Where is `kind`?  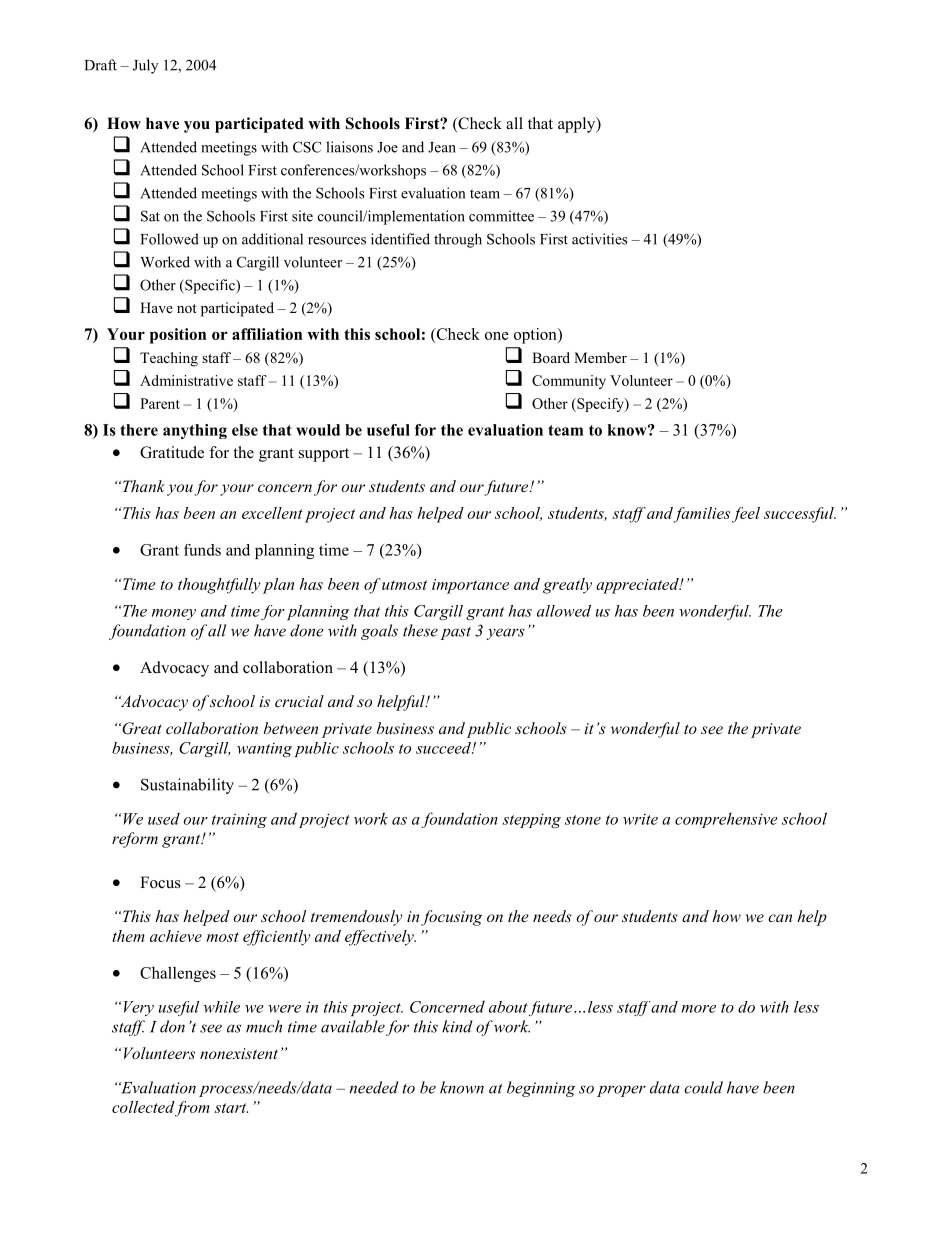
kind is located at coordinates (457, 1026).
